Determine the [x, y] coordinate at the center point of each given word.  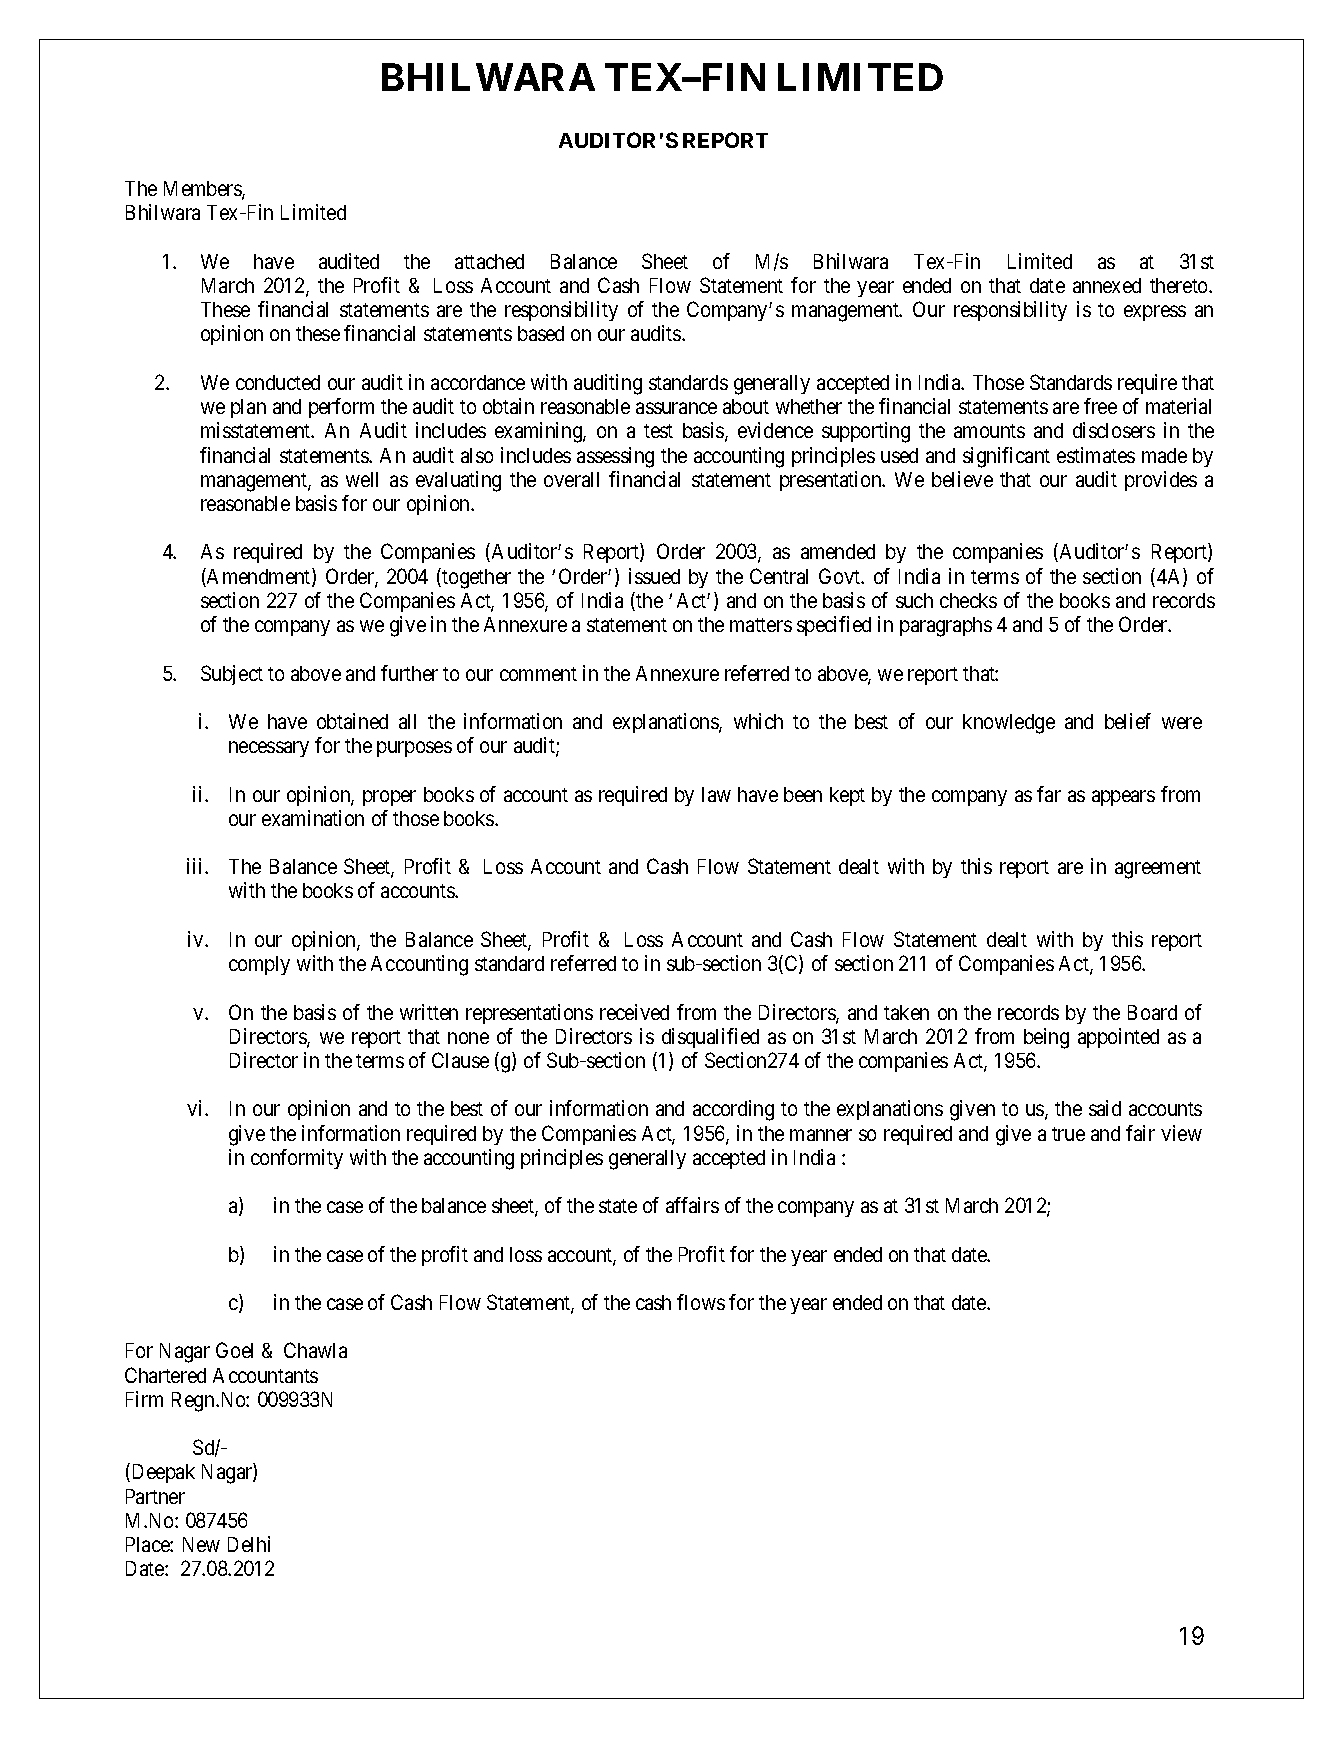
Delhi [249, 1544]
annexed [1107, 285]
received [634, 1012]
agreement [1158, 869]
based [541, 333]
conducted [278, 382]
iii [196, 866]
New [201, 1544]
